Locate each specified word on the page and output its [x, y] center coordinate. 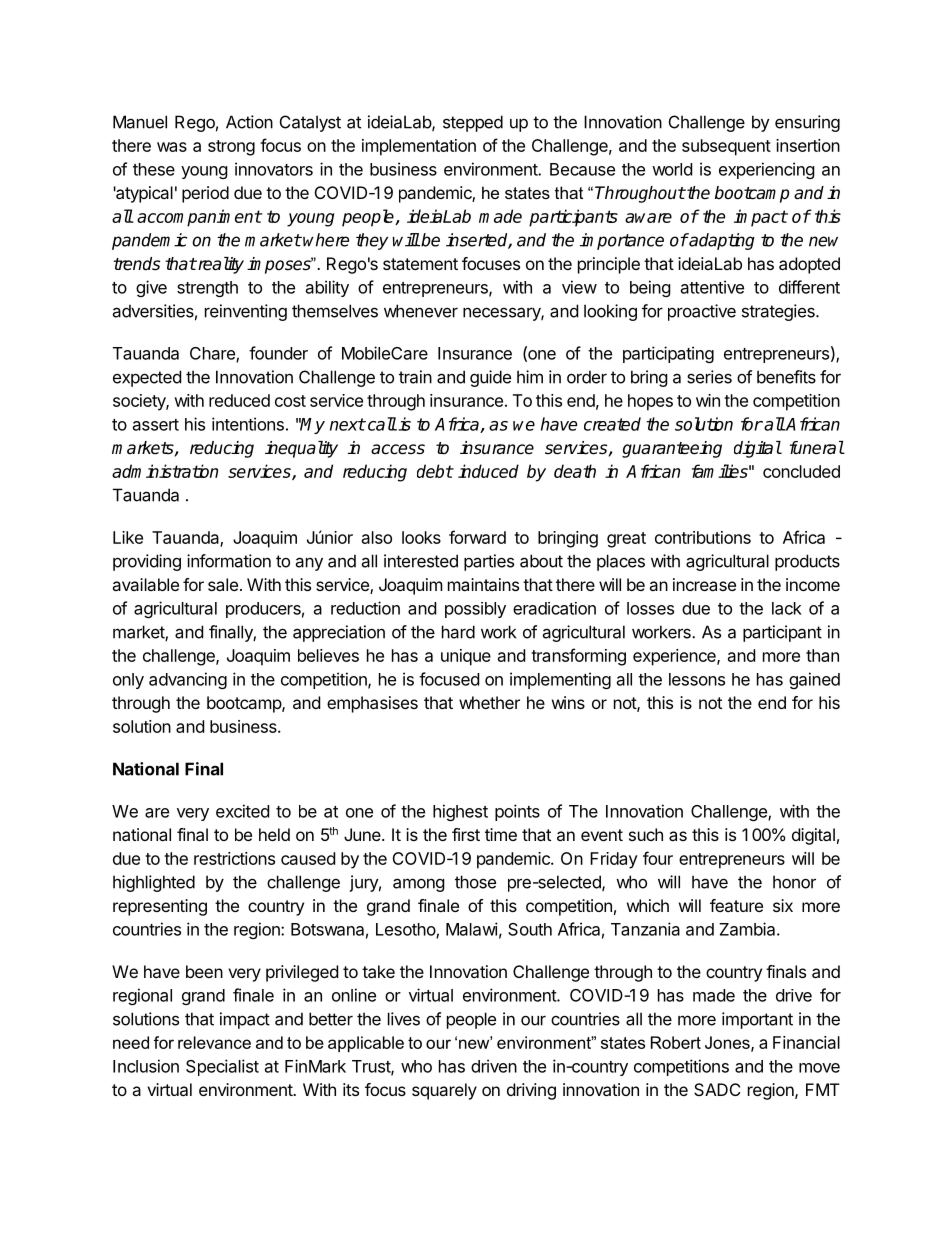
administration [165, 471]
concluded [801, 471]
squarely [444, 1091]
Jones [728, 1043]
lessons [697, 679]
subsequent [726, 147]
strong [231, 148]
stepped [473, 123]
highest [460, 812]
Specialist [222, 1067]
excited [242, 811]
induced [488, 471]
